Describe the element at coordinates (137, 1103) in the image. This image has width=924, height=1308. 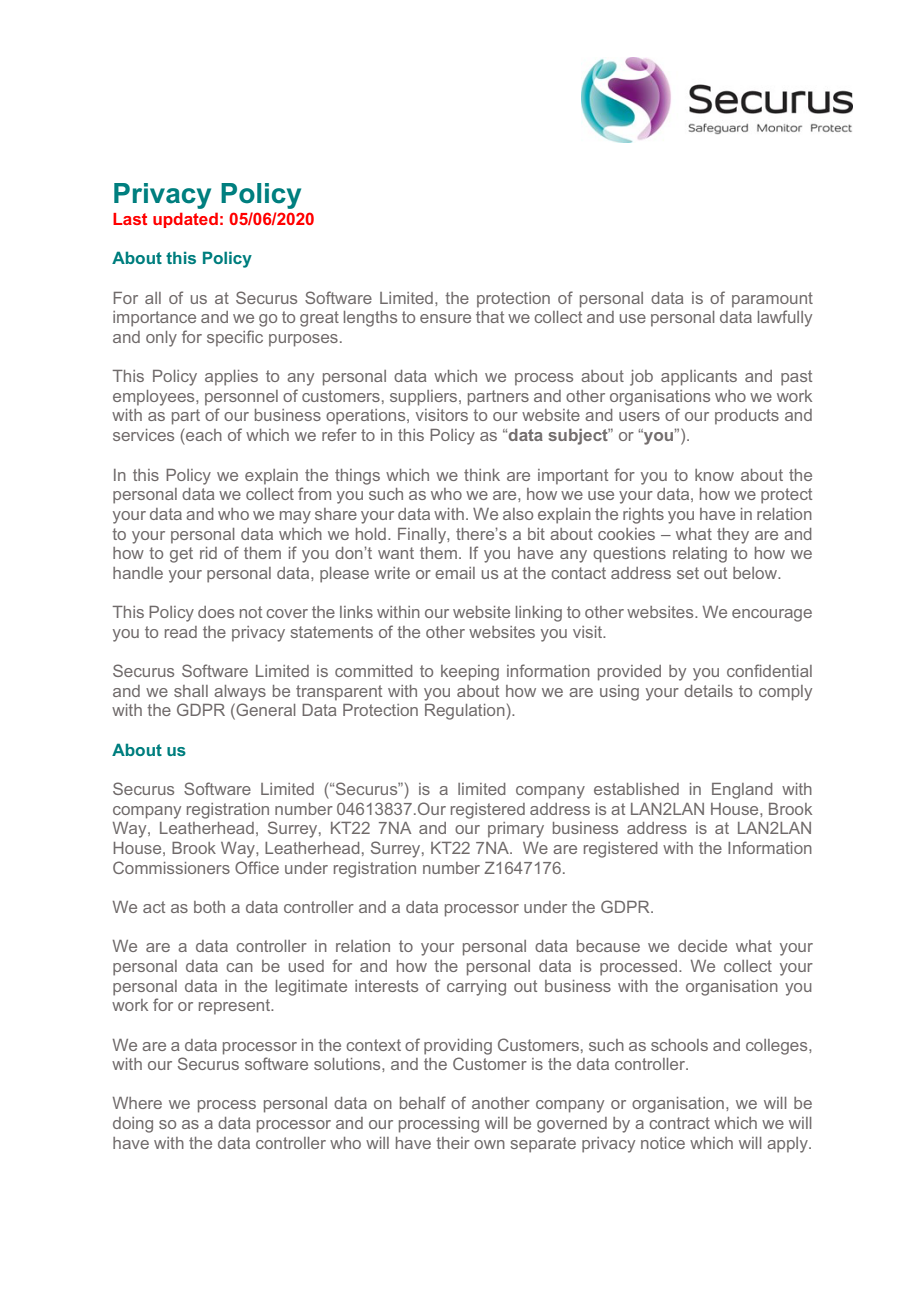
I see `Where` at that location.
